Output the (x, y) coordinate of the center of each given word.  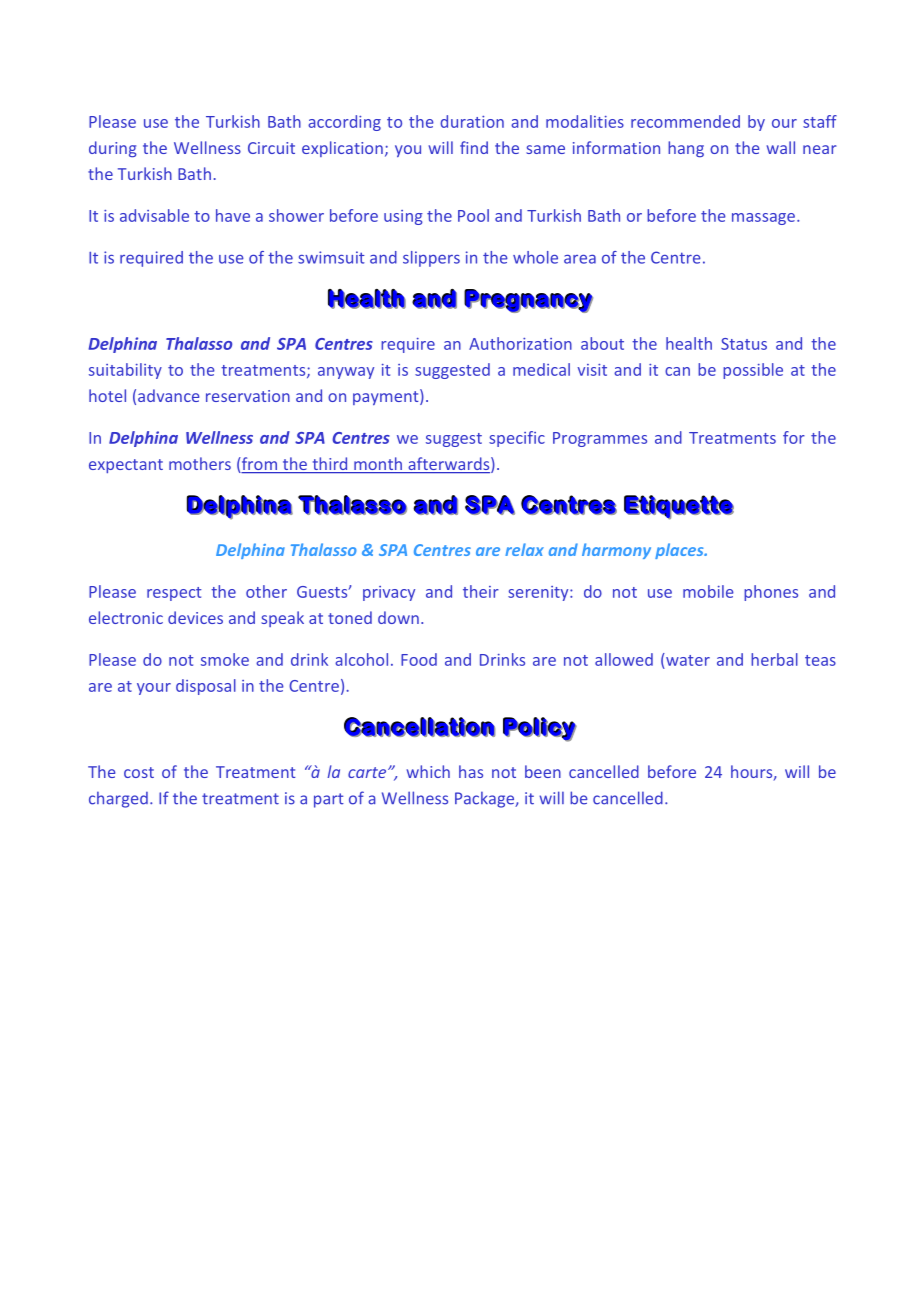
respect (174, 594)
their (481, 591)
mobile (708, 591)
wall (780, 147)
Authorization (520, 343)
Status (744, 344)
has (471, 771)
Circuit (271, 148)
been (543, 771)
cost (139, 772)
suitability (125, 371)
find (474, 147)
